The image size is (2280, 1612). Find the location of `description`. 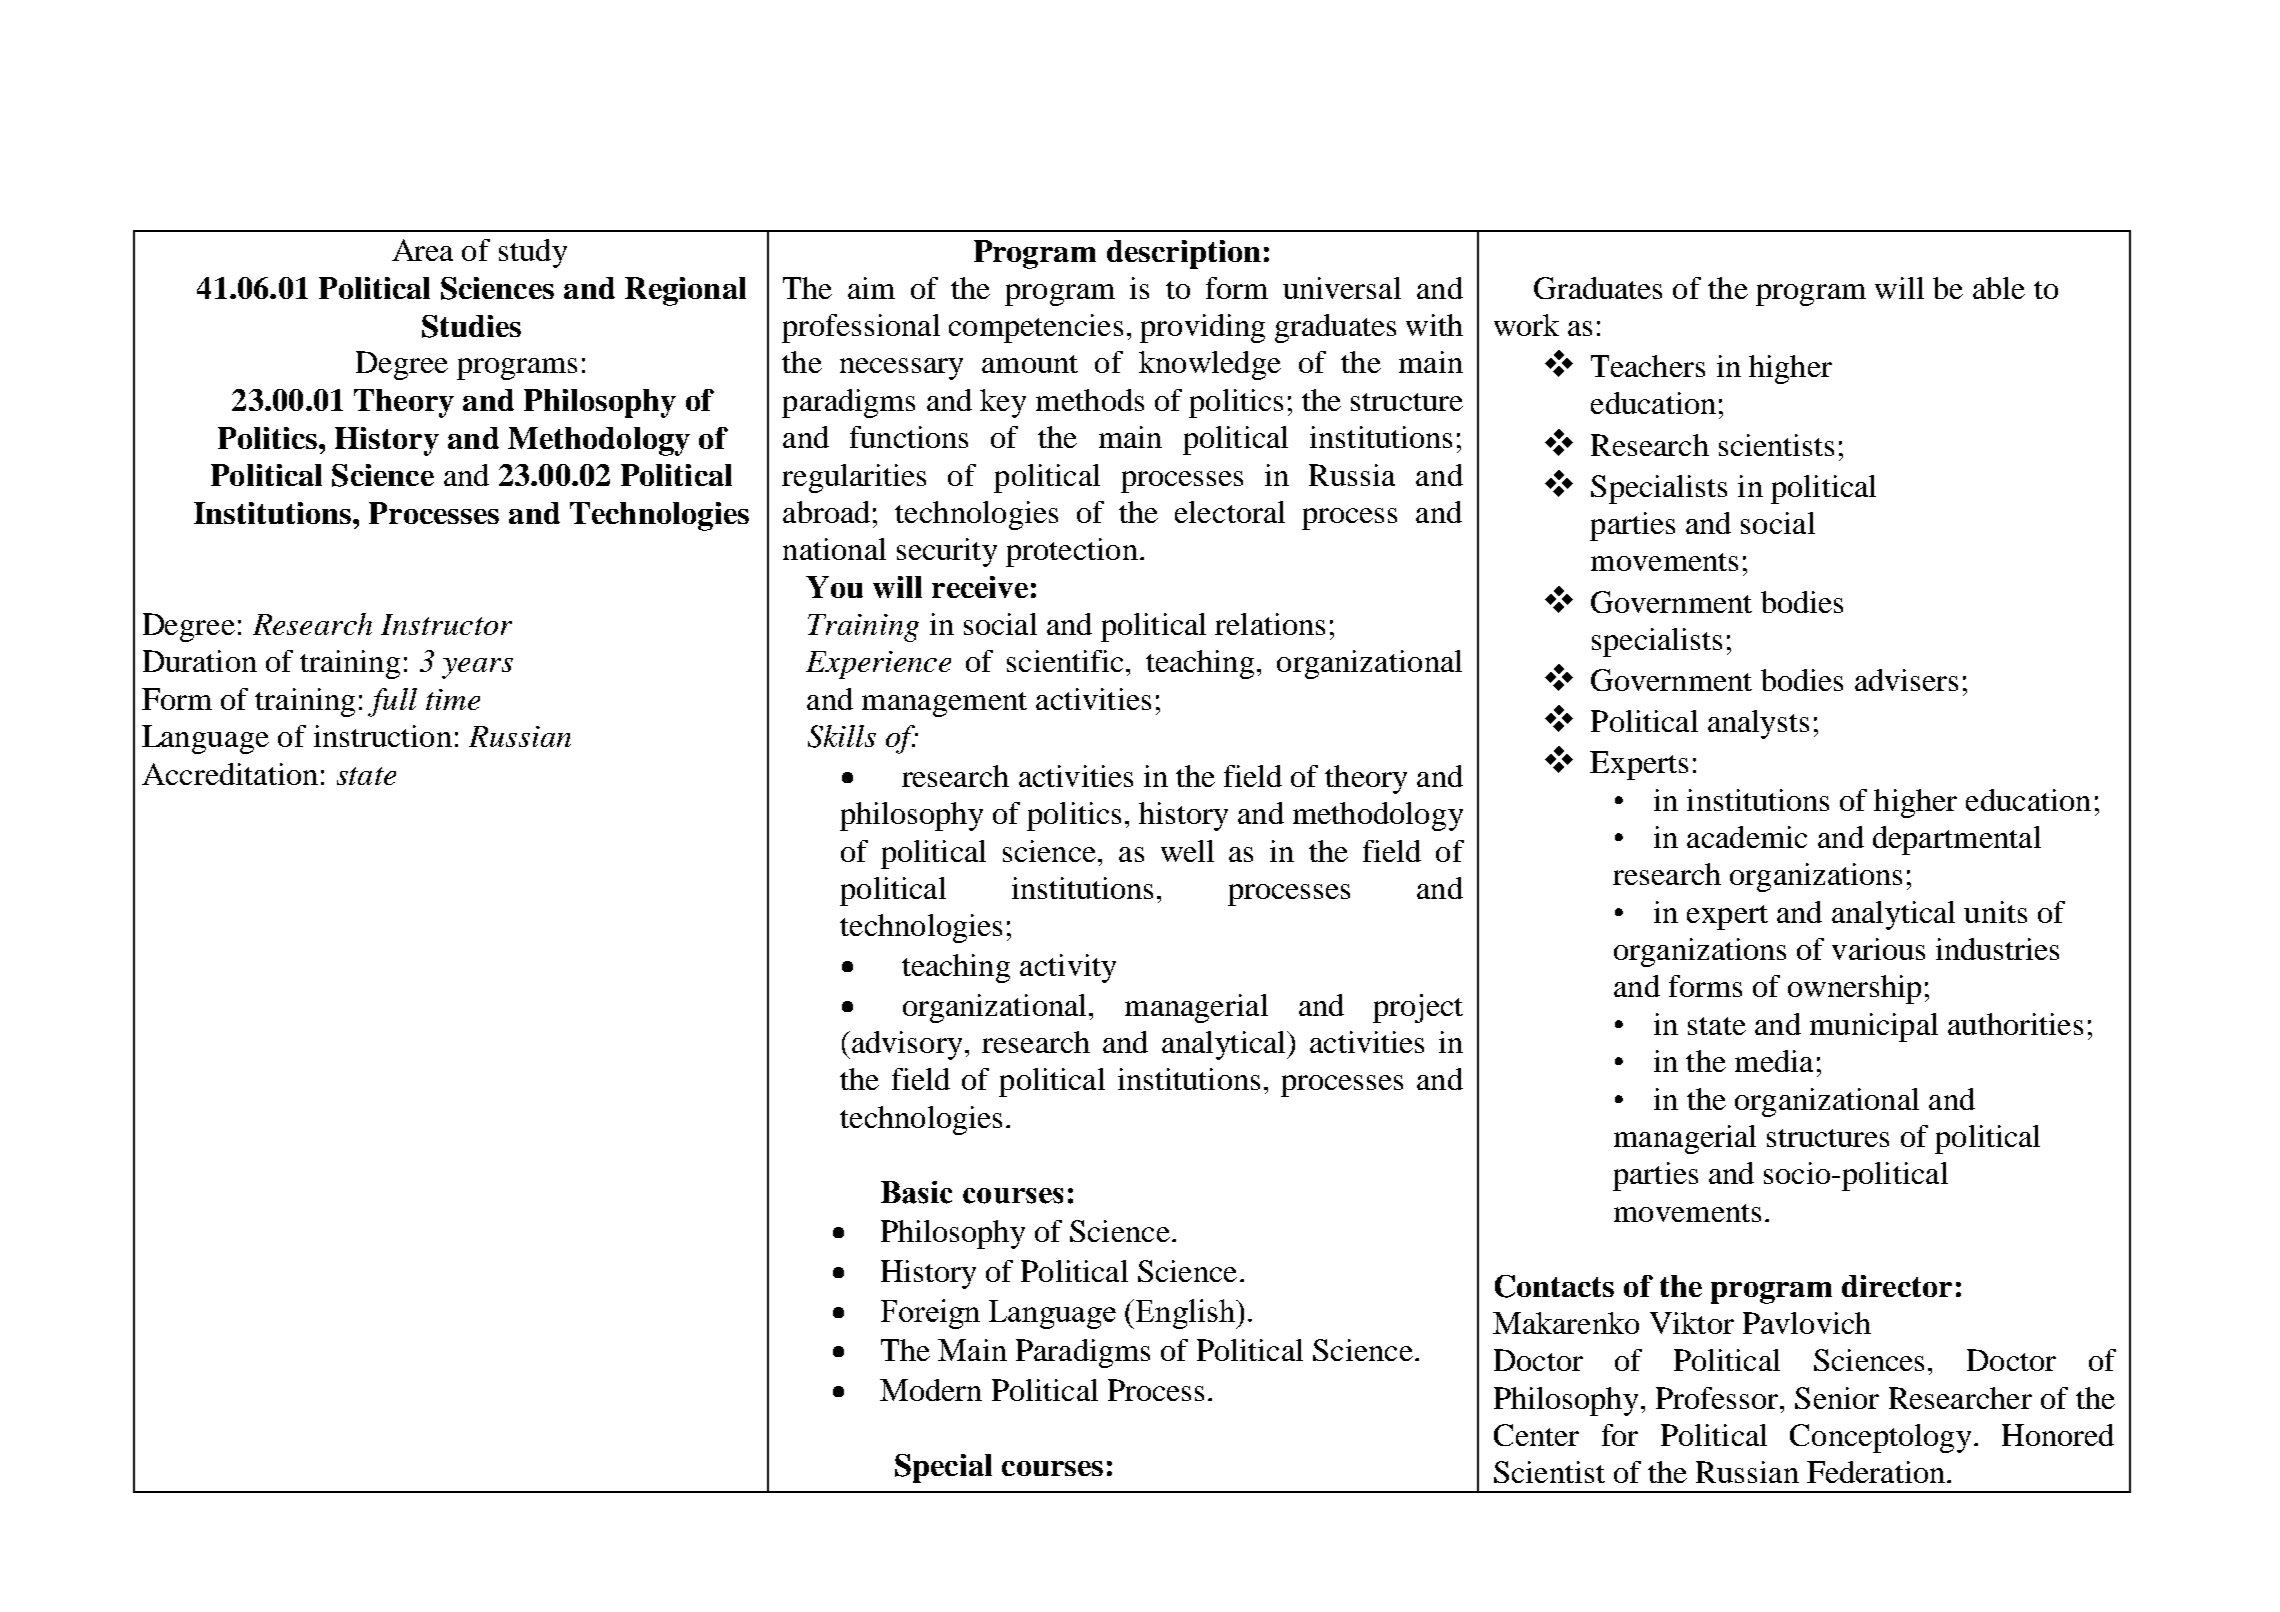

description is located at coordinates (1184, 254).
